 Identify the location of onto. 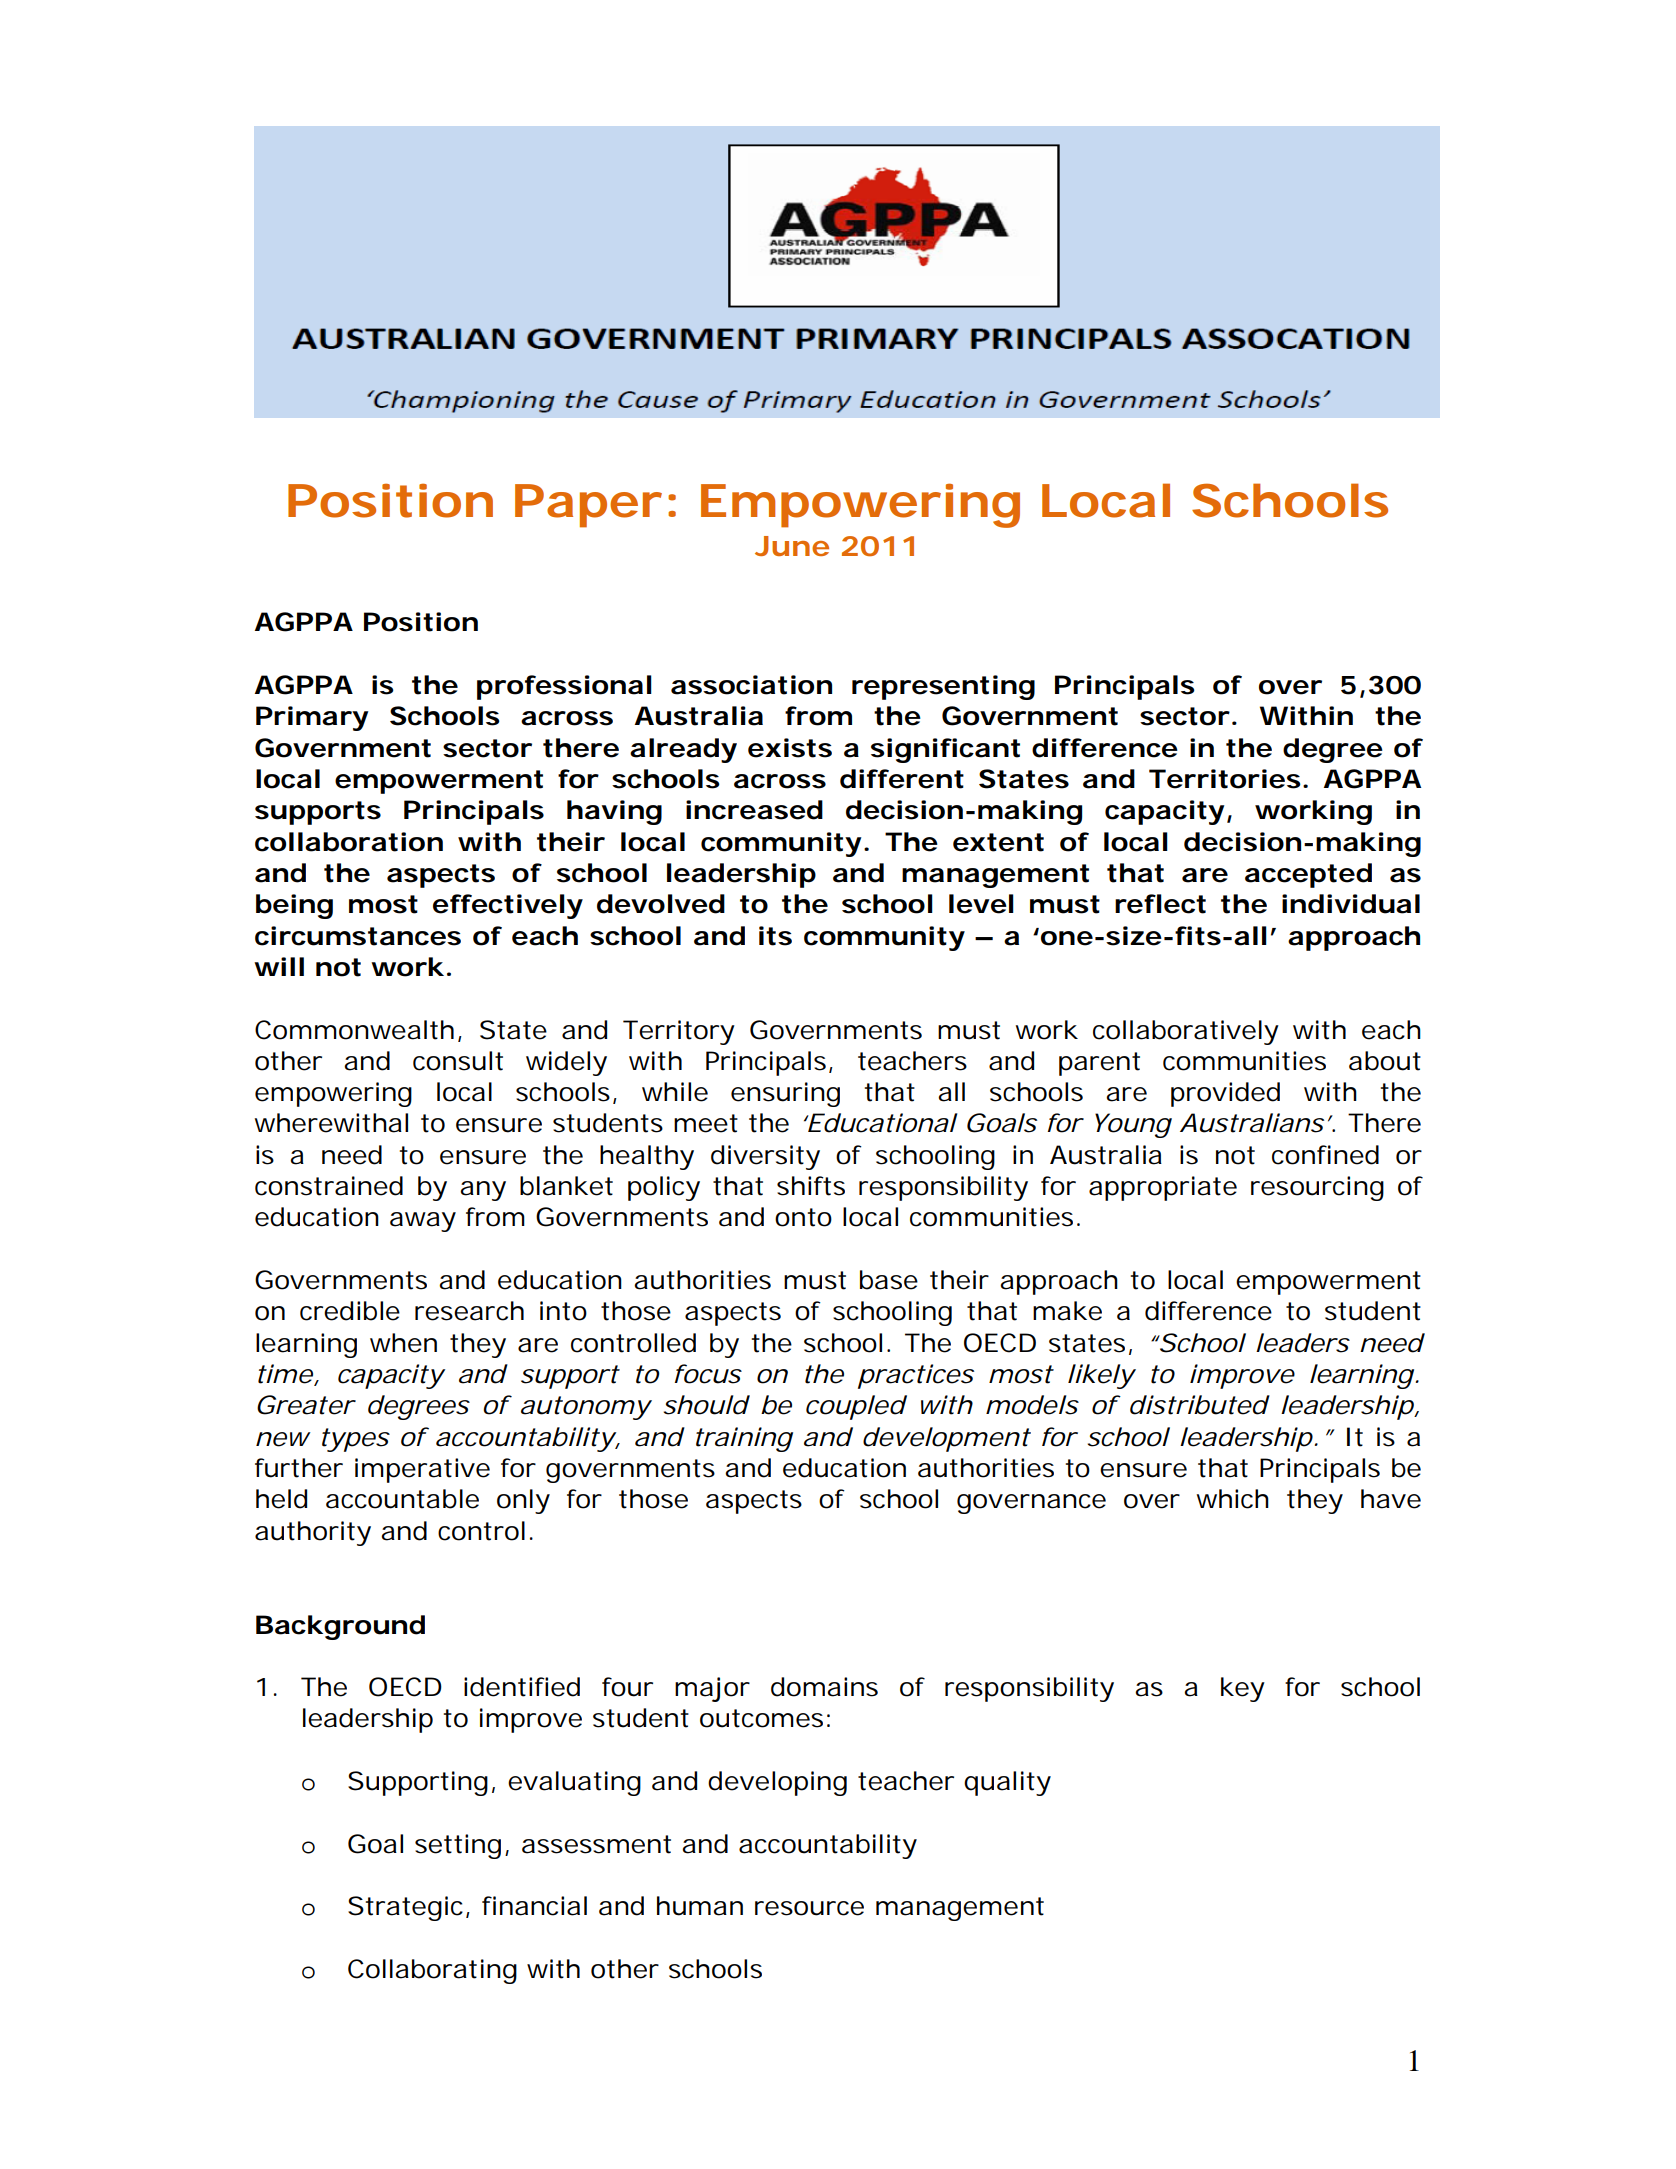
(803, 1217).
